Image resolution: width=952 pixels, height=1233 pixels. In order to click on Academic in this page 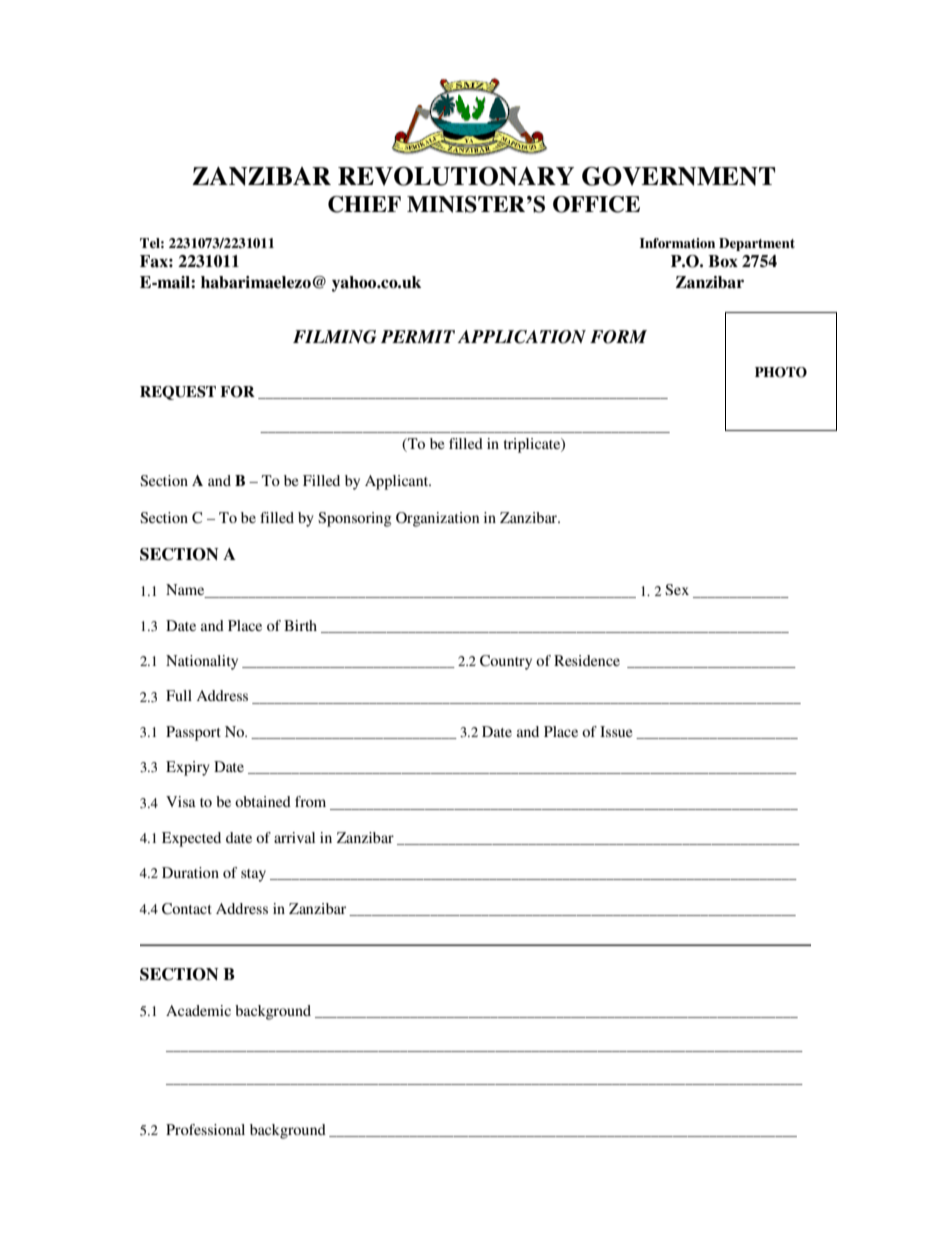, I will do `click(198, 1010)`.
